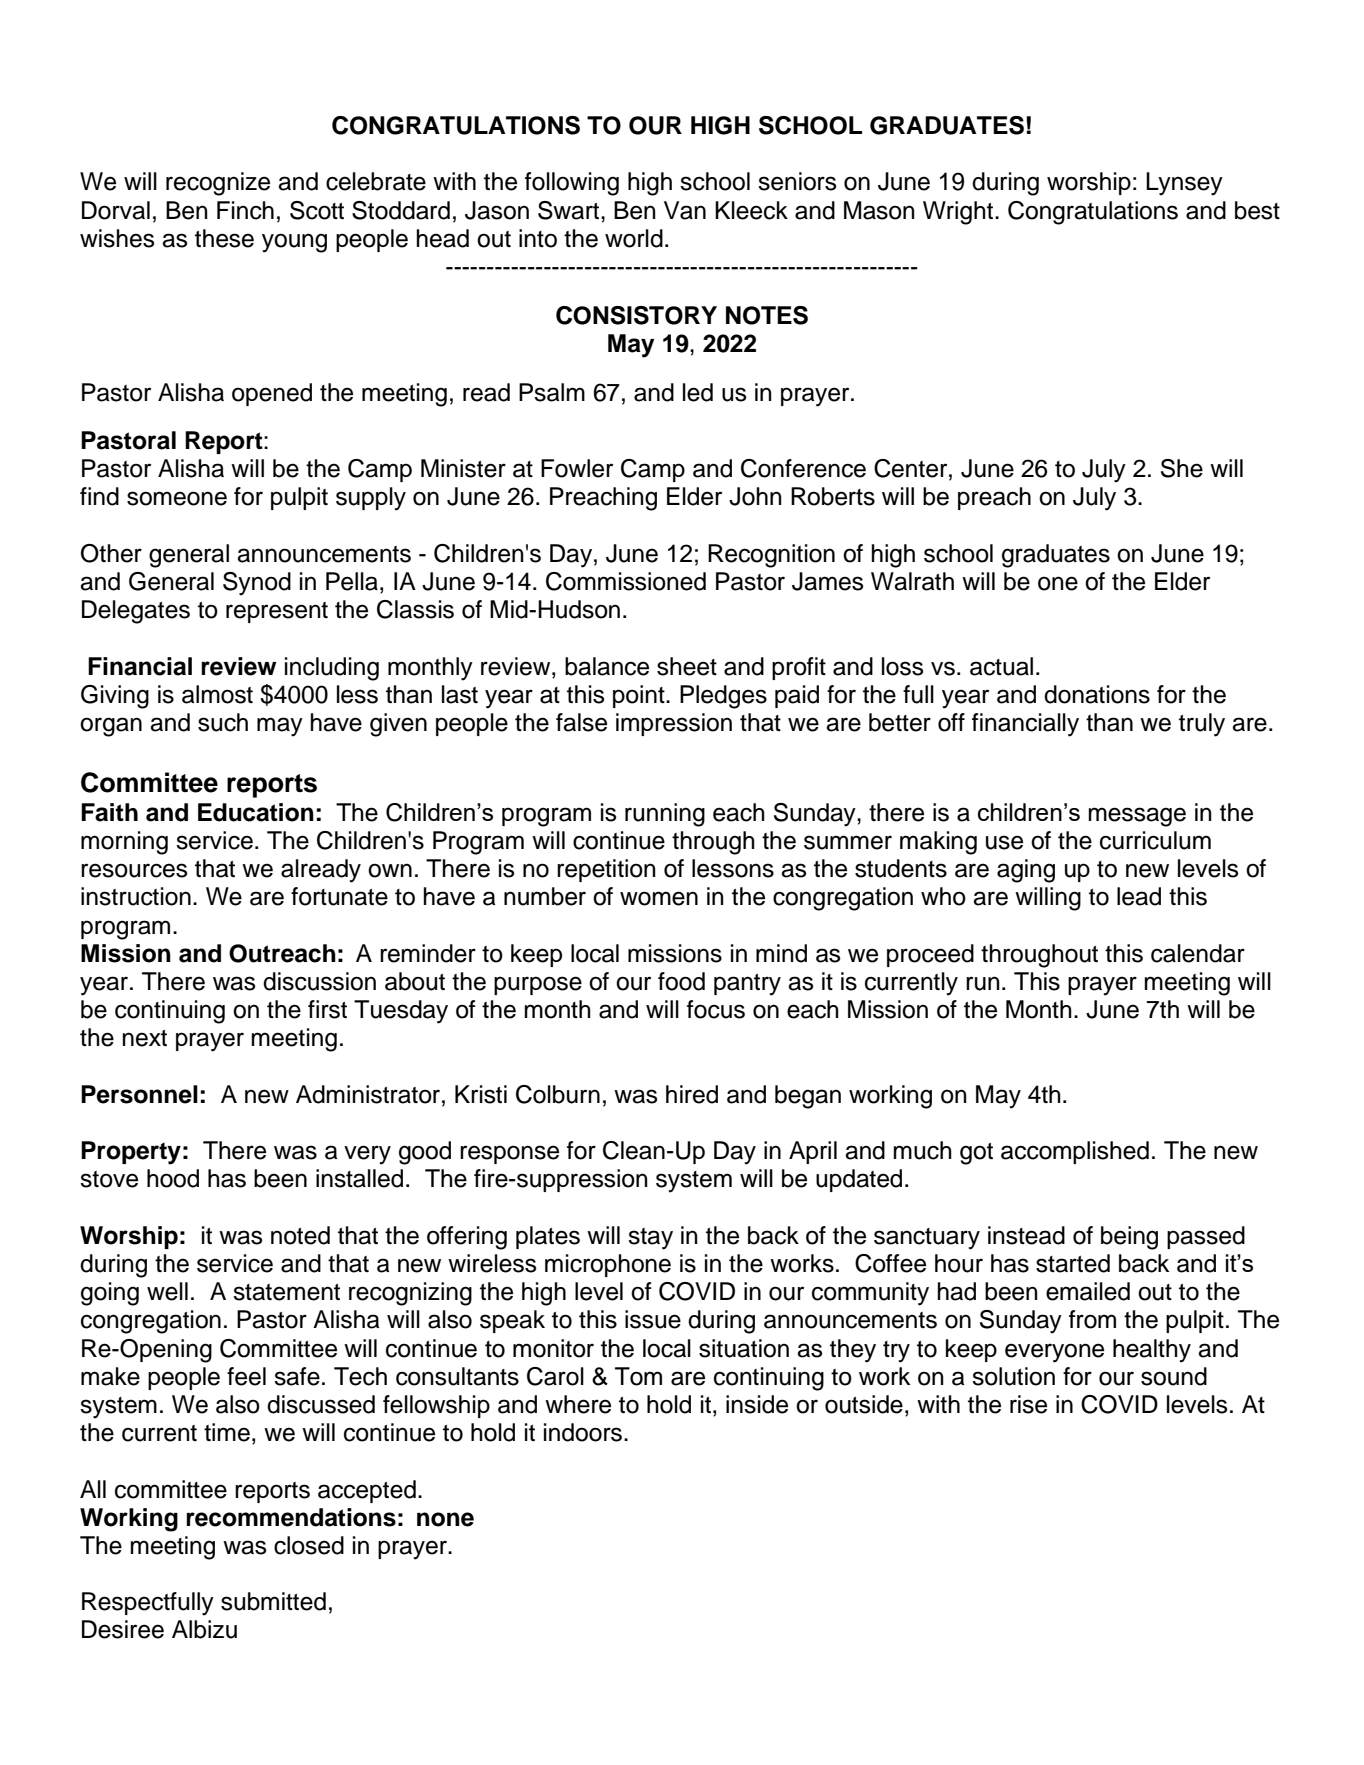 The width and height of the document is (1364, 1765). I want to click on submitted, so click(273, 1601).
